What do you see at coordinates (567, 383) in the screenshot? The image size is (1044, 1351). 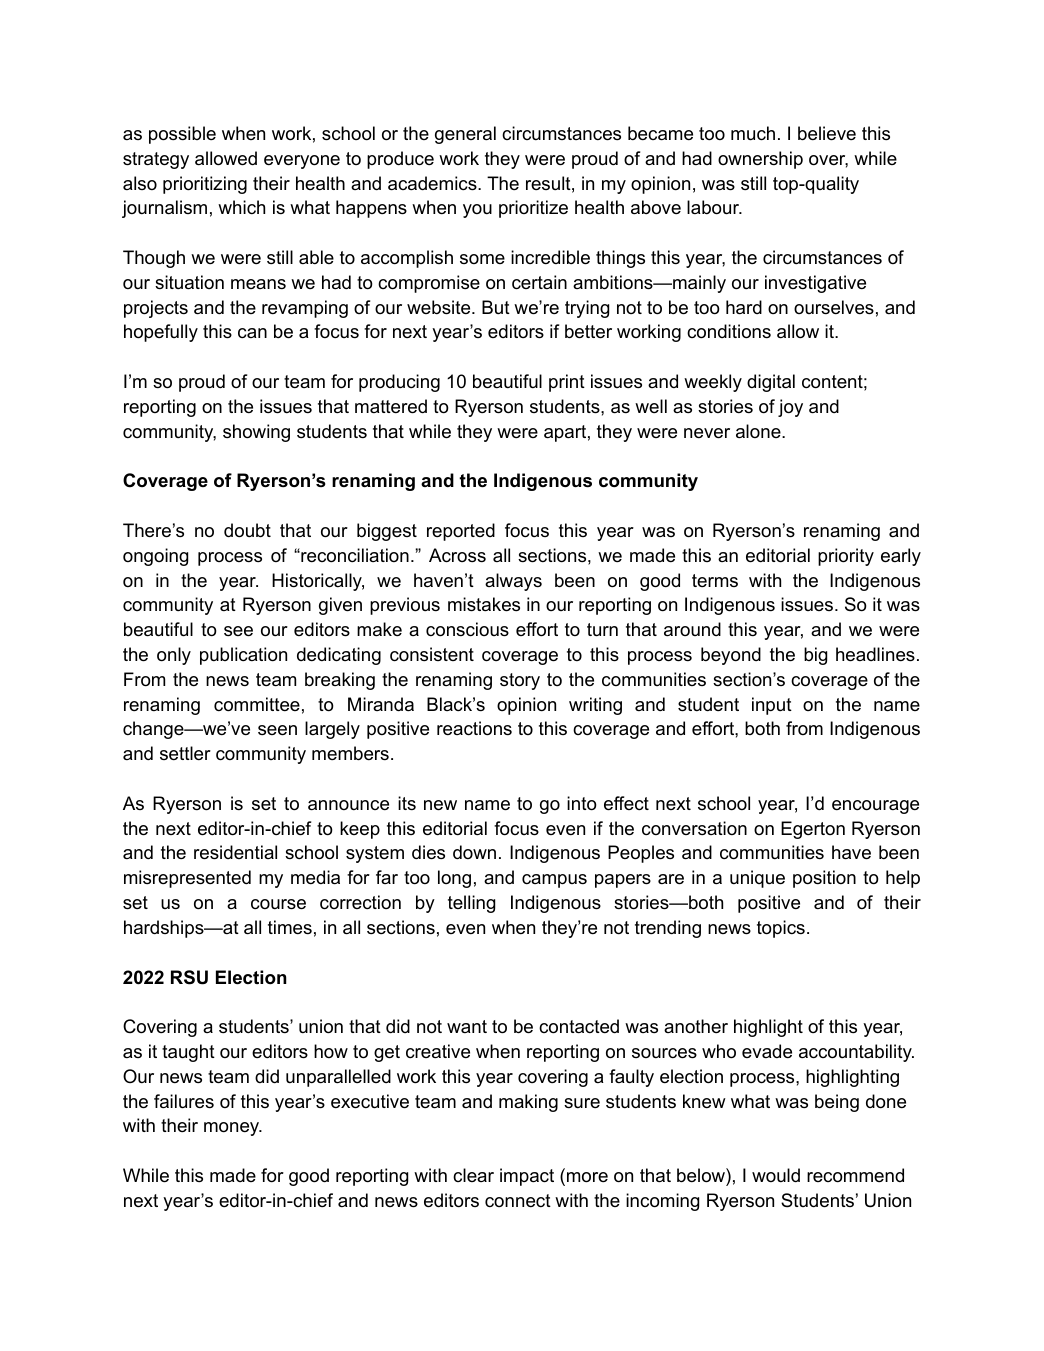 I see `print` at bounding box center [567, 383].
